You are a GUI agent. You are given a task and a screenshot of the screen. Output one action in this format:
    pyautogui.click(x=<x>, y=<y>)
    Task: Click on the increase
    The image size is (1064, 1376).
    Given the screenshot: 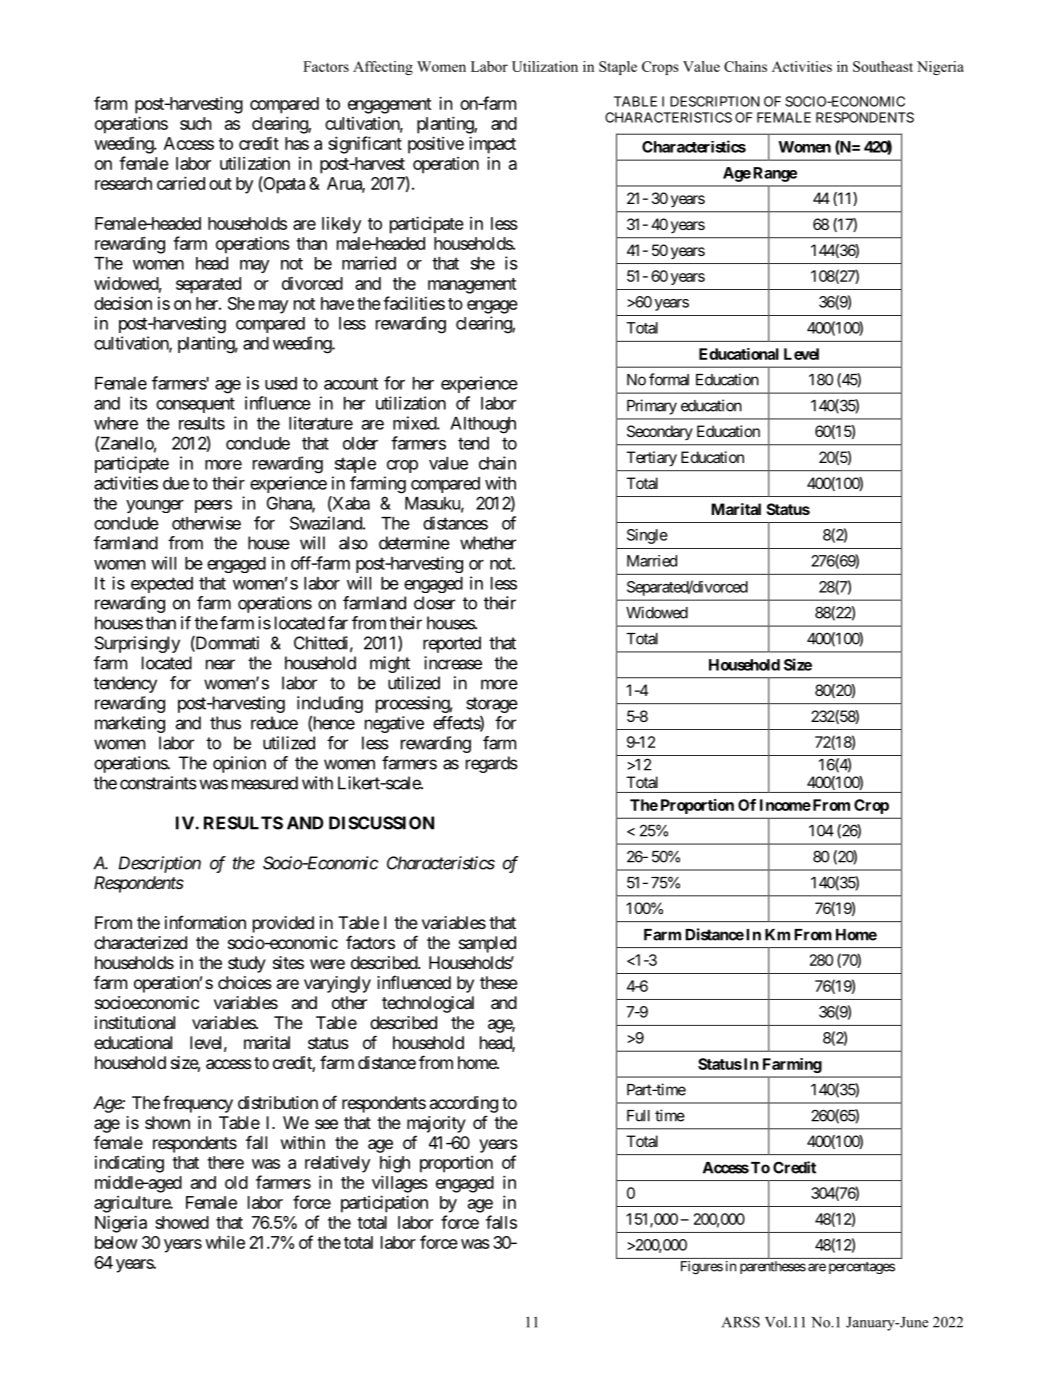 What is the action you would take?
    pyautogui.click(x=453, y=663)
